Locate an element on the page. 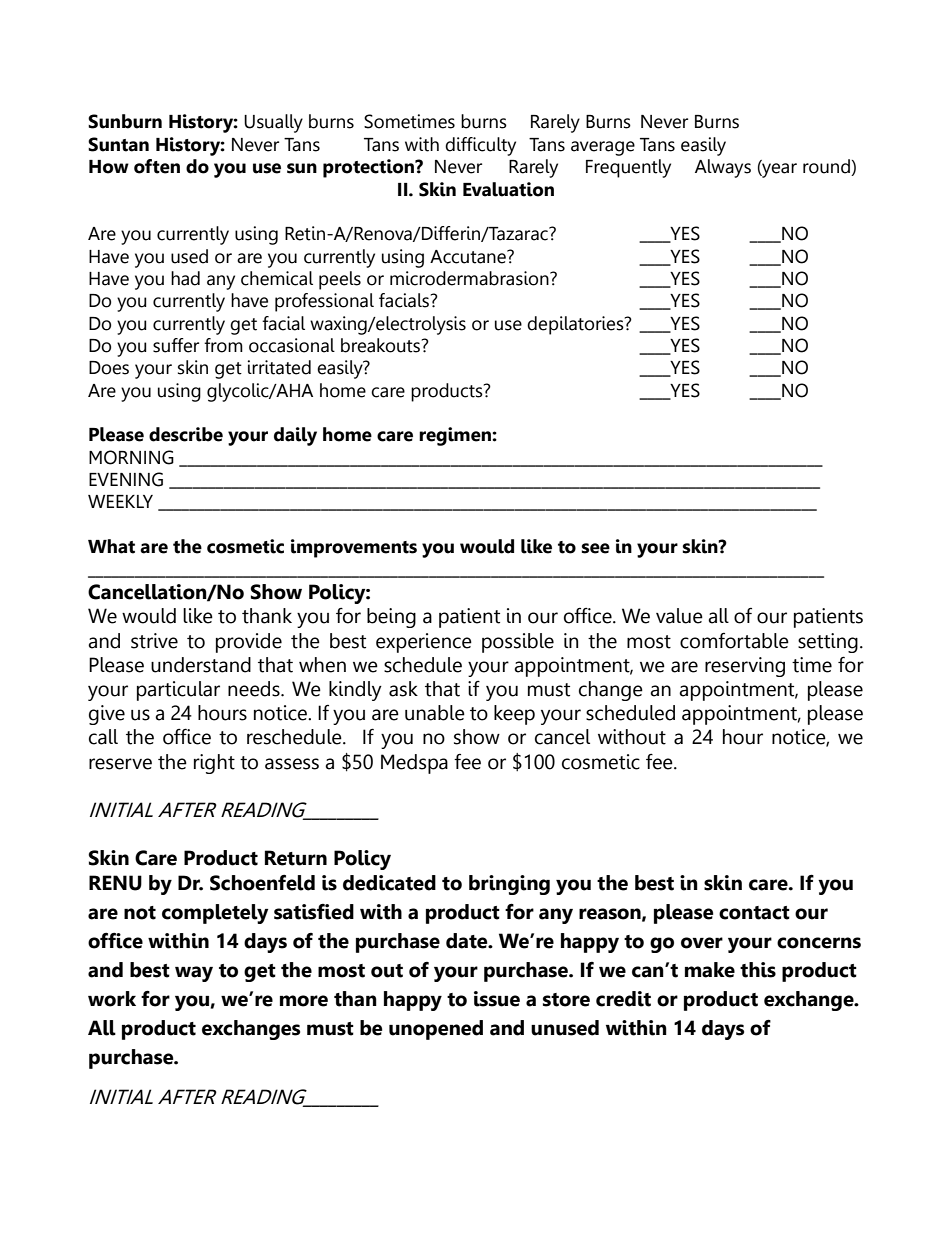 This document has width=952, height=1233. value is located at coordinates (679, 616).
